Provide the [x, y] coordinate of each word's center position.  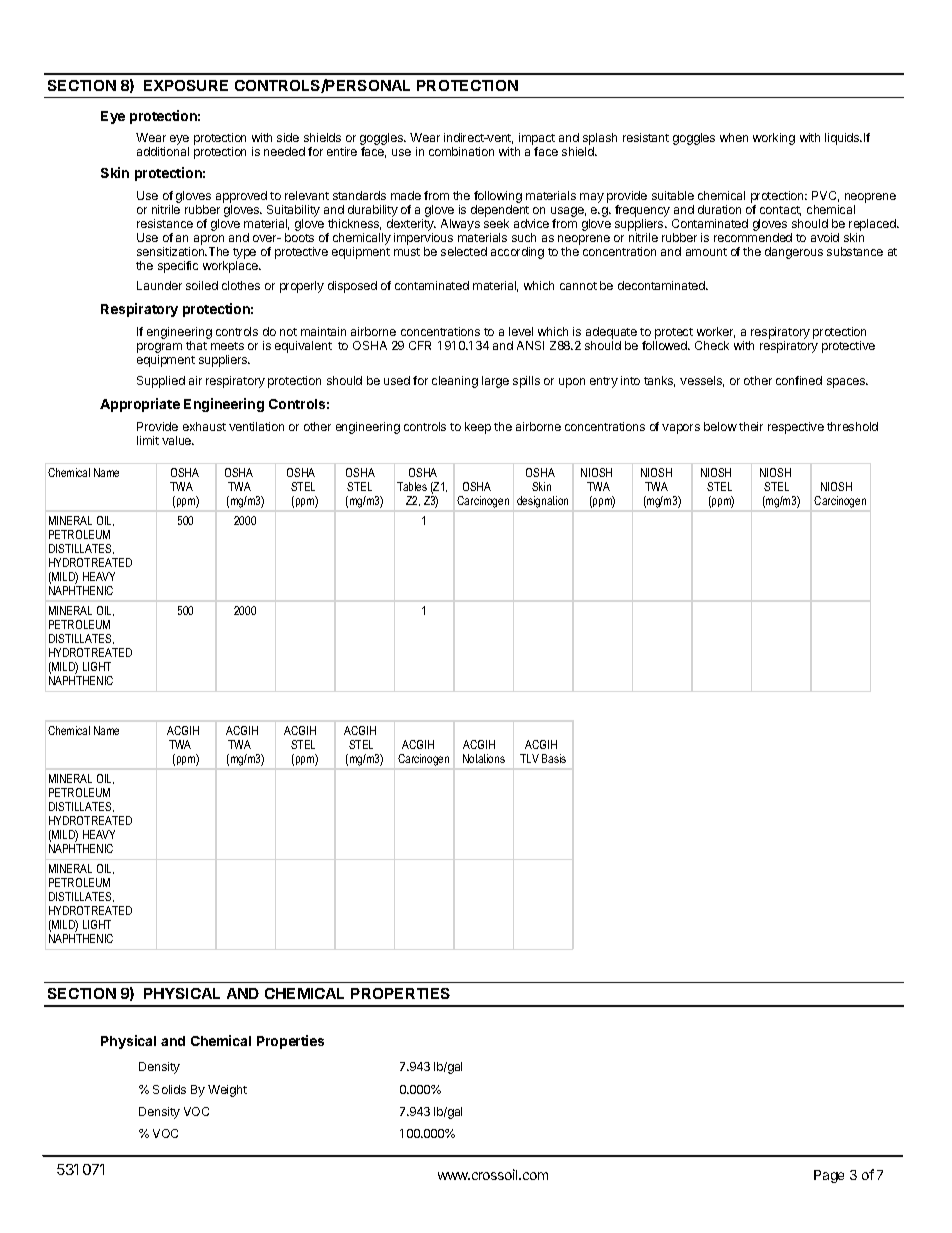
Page [829, 1176]
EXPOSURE [186, 85]
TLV [529, 758]
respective [796, 428]
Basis [554, 758]
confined [799, 380]
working [774, 139]
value [178, 440]
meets [227, 346]
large [495, 382]
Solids [169, 1089]
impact [537, 140]
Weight [227, 1091]
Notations [484, 758]
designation [542, 502]
